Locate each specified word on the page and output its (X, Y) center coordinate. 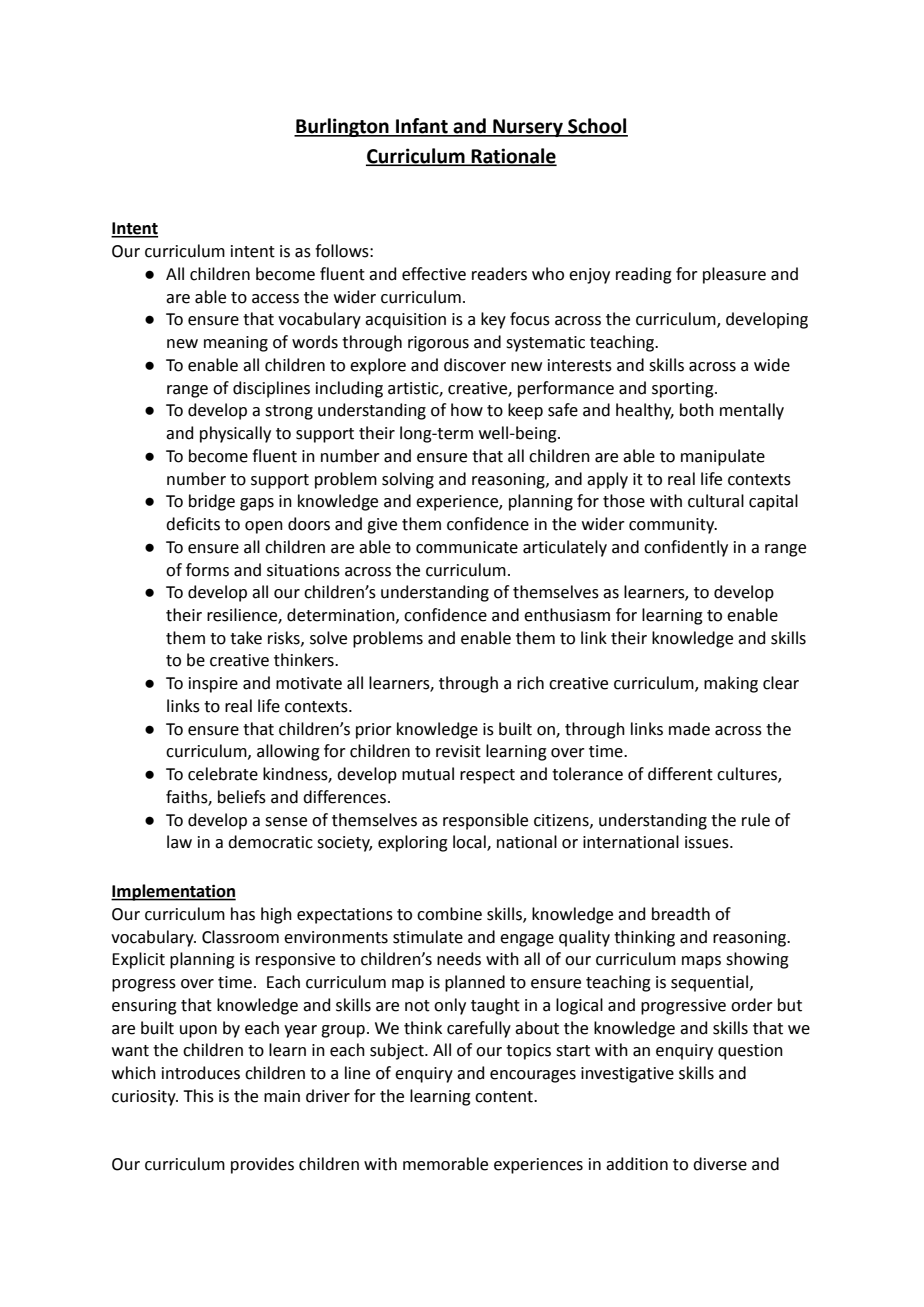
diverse (720, 1164)
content (505, 1097)
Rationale (513, 157)
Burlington (342, 127)
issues (708, 842)
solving (408, 480)
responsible (485, 821)
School (597, 127)
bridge (212, 502)
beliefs (242, 797)
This (198, 1096)
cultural (716, 501)
